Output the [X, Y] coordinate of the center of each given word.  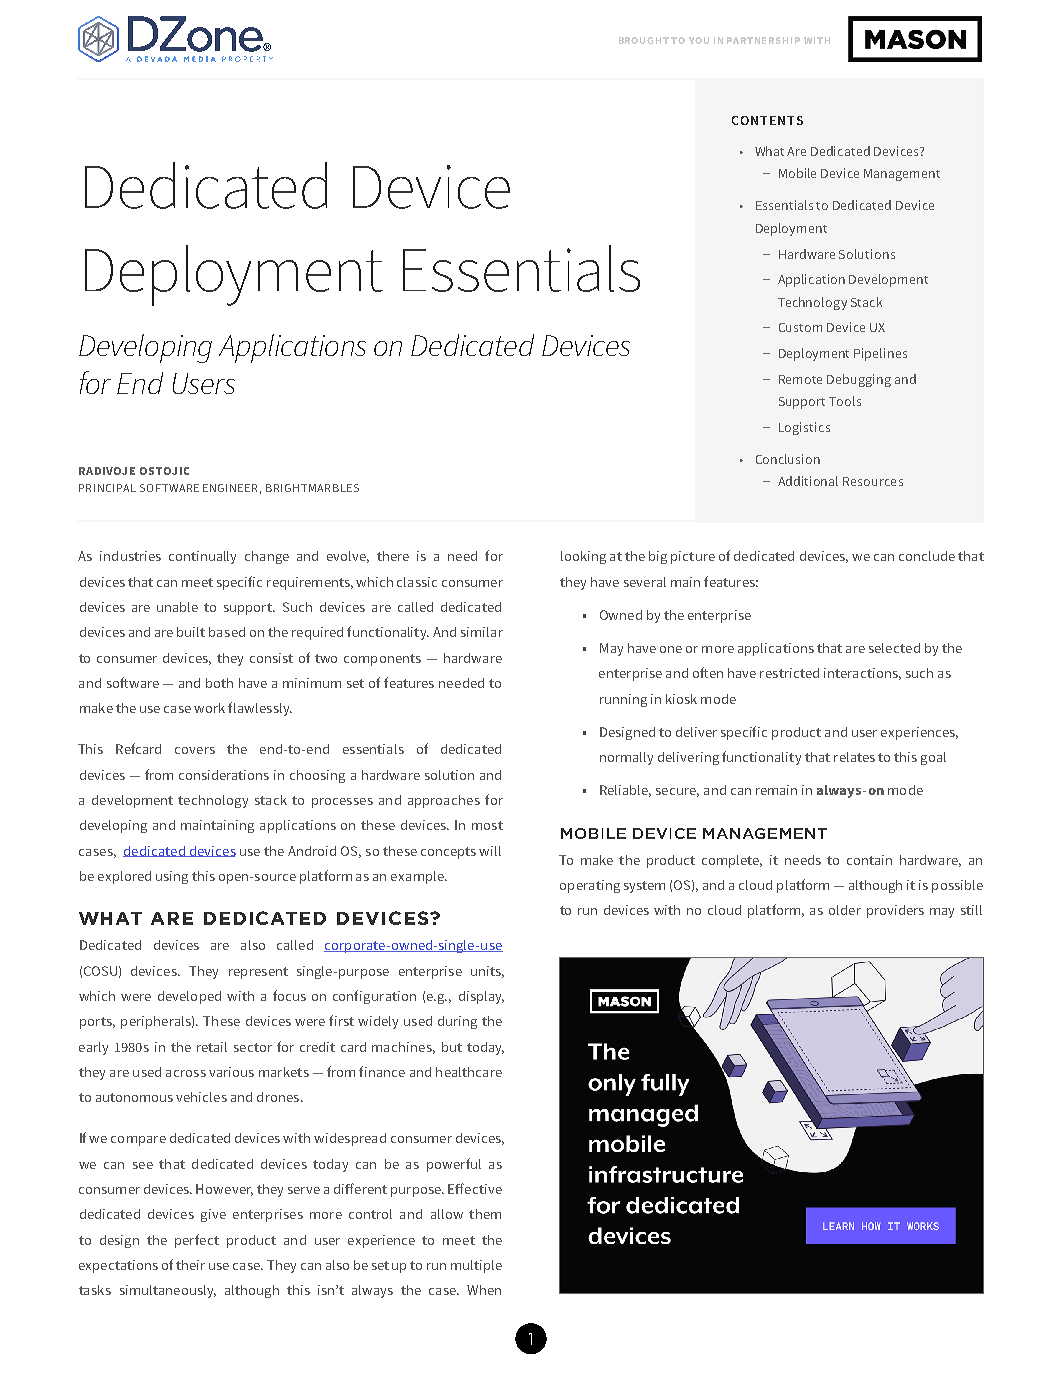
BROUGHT [644, 40]
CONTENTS [767, 120]
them [485, 1214]
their [190, 1265]
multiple [476, 1266]
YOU [699, 40]
